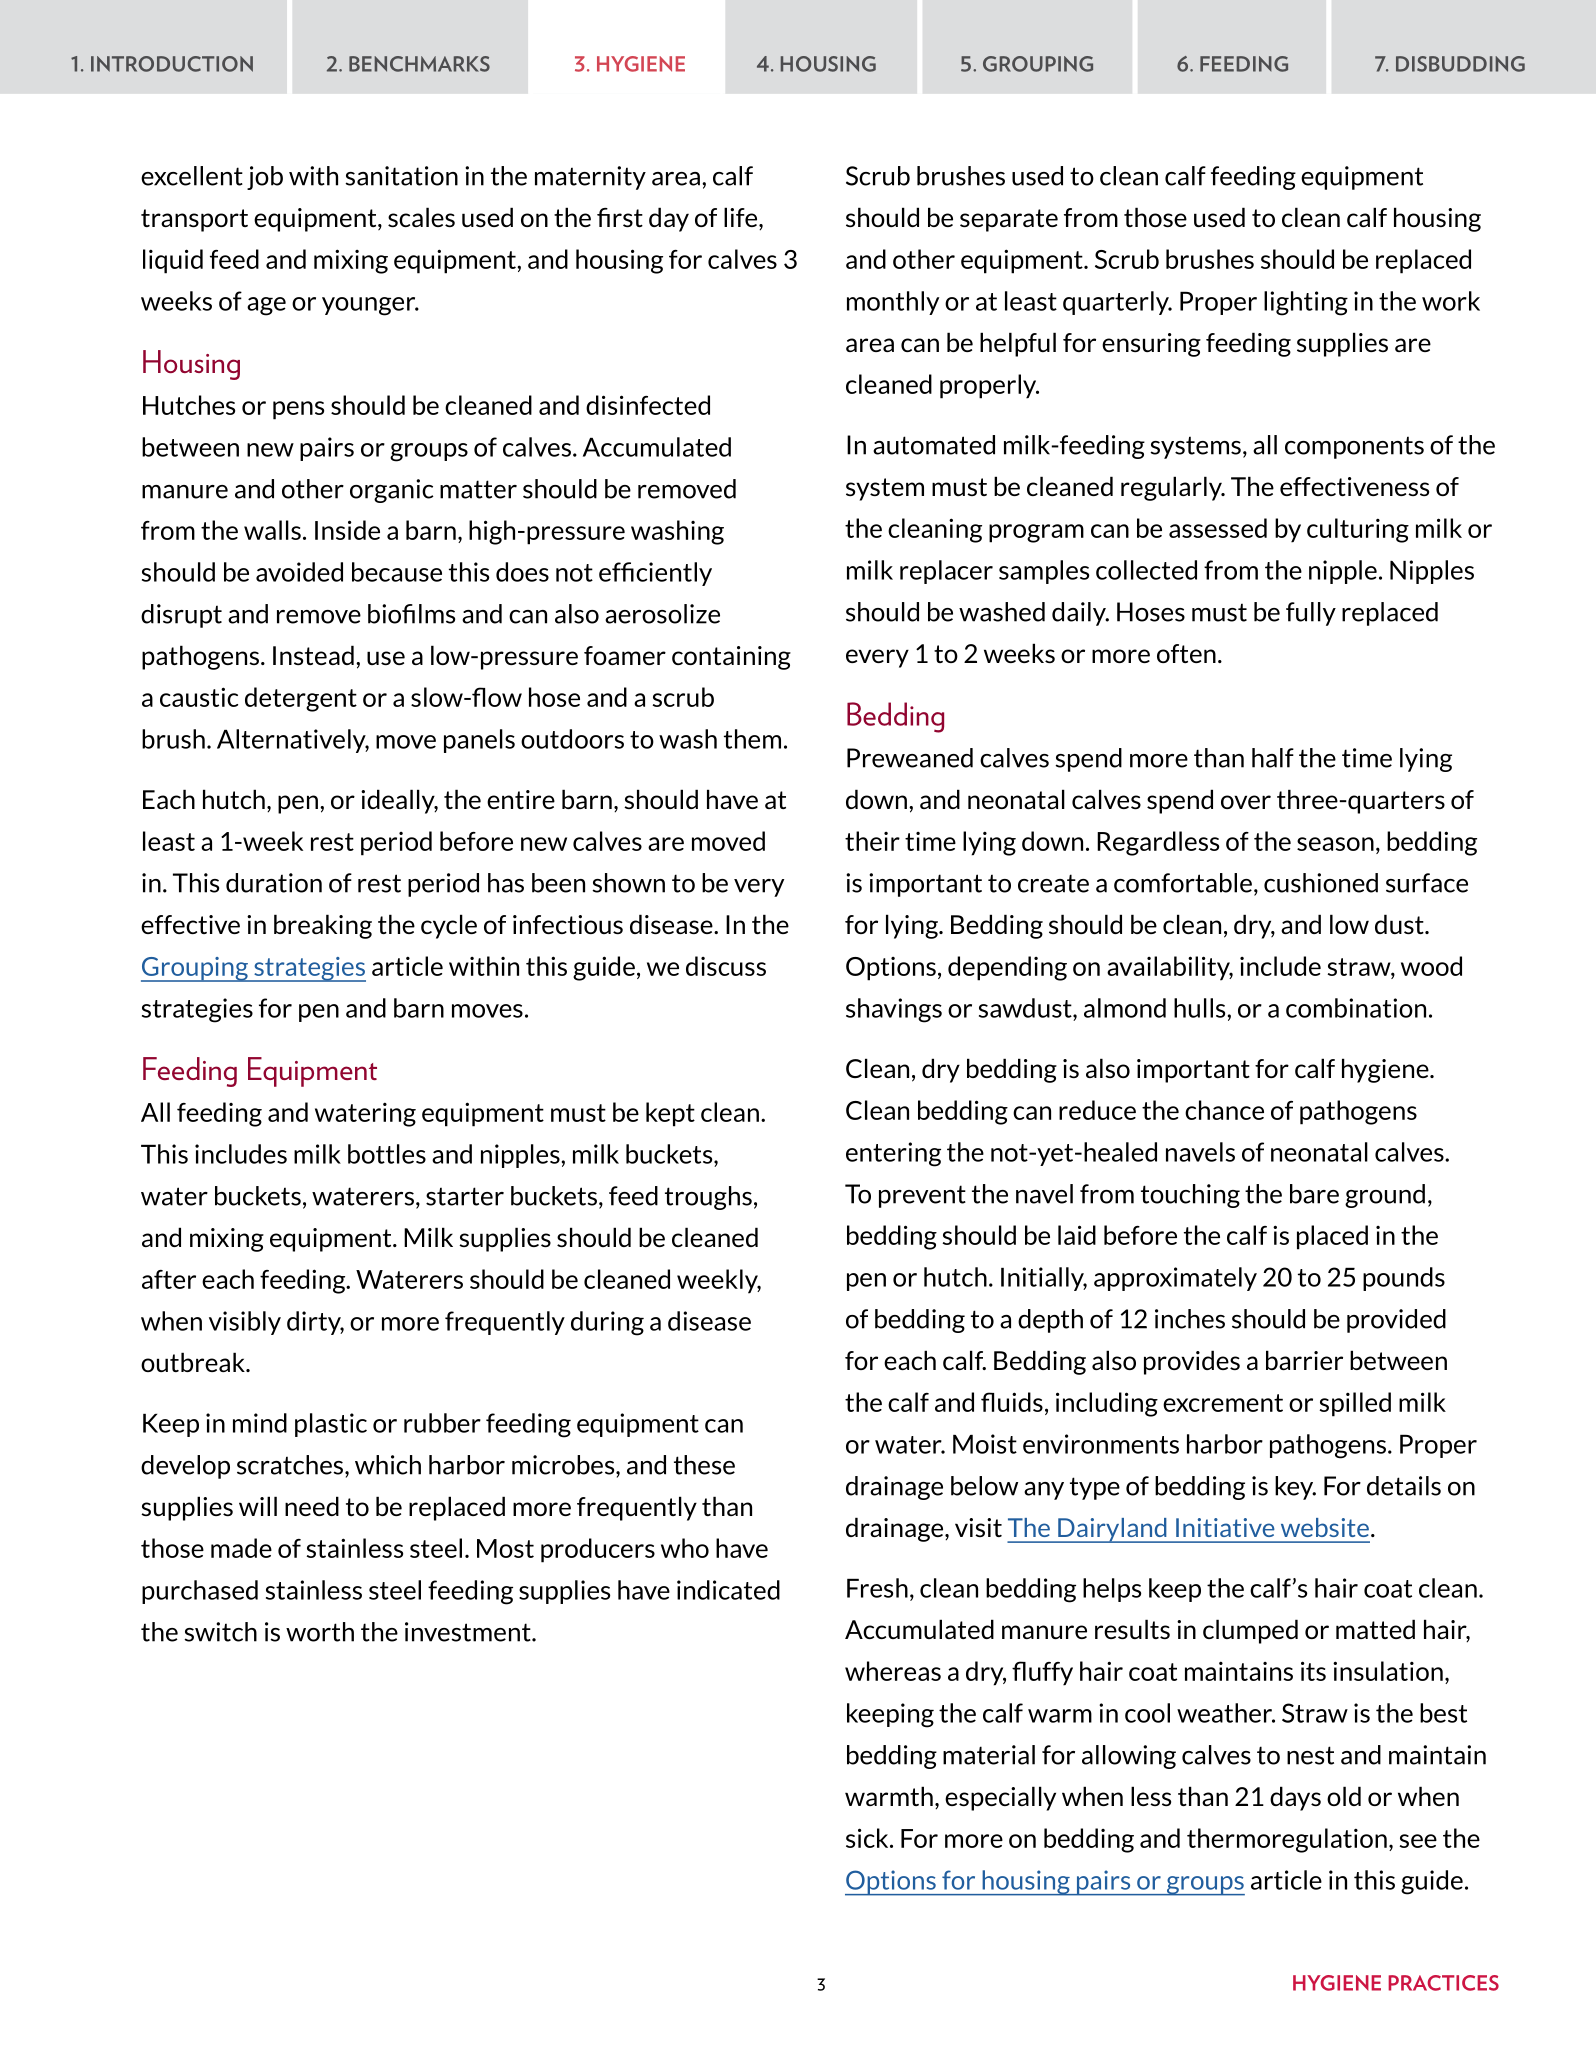 The image size is (1596, 2065). Describe the element at coordinates (868, 1838) in the screenshot. I see `sick` at that location.
